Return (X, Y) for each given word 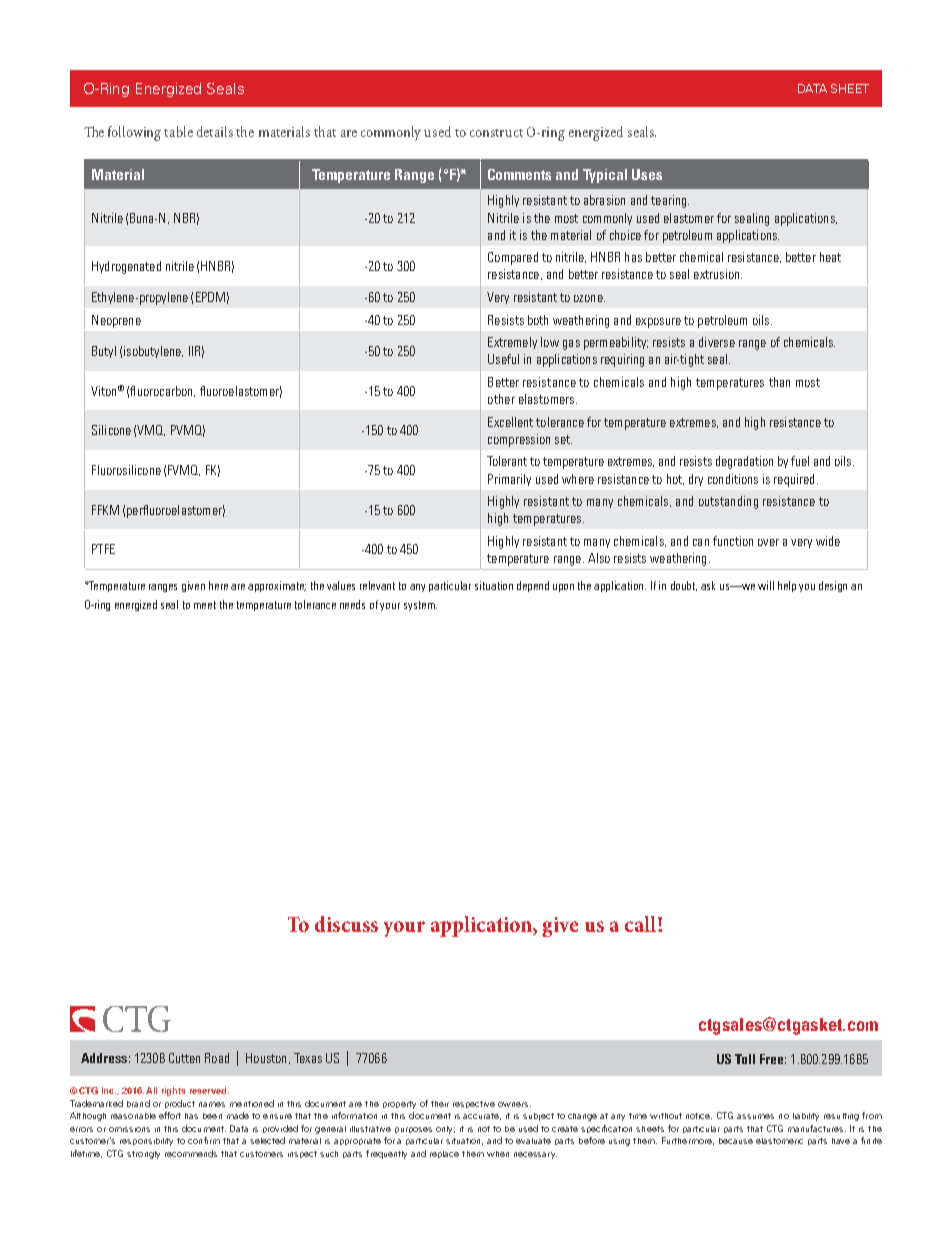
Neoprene (116, 321)
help (787, 586)
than (779, 382)
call (642, 924)
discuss (346, 924)
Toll (745, 1059)
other (501, 399)
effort (170, 1115)
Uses (647, 174)
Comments (519, 174)
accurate (482, 1116)
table (178, 131)
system (420, 606)
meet (205, 605)
